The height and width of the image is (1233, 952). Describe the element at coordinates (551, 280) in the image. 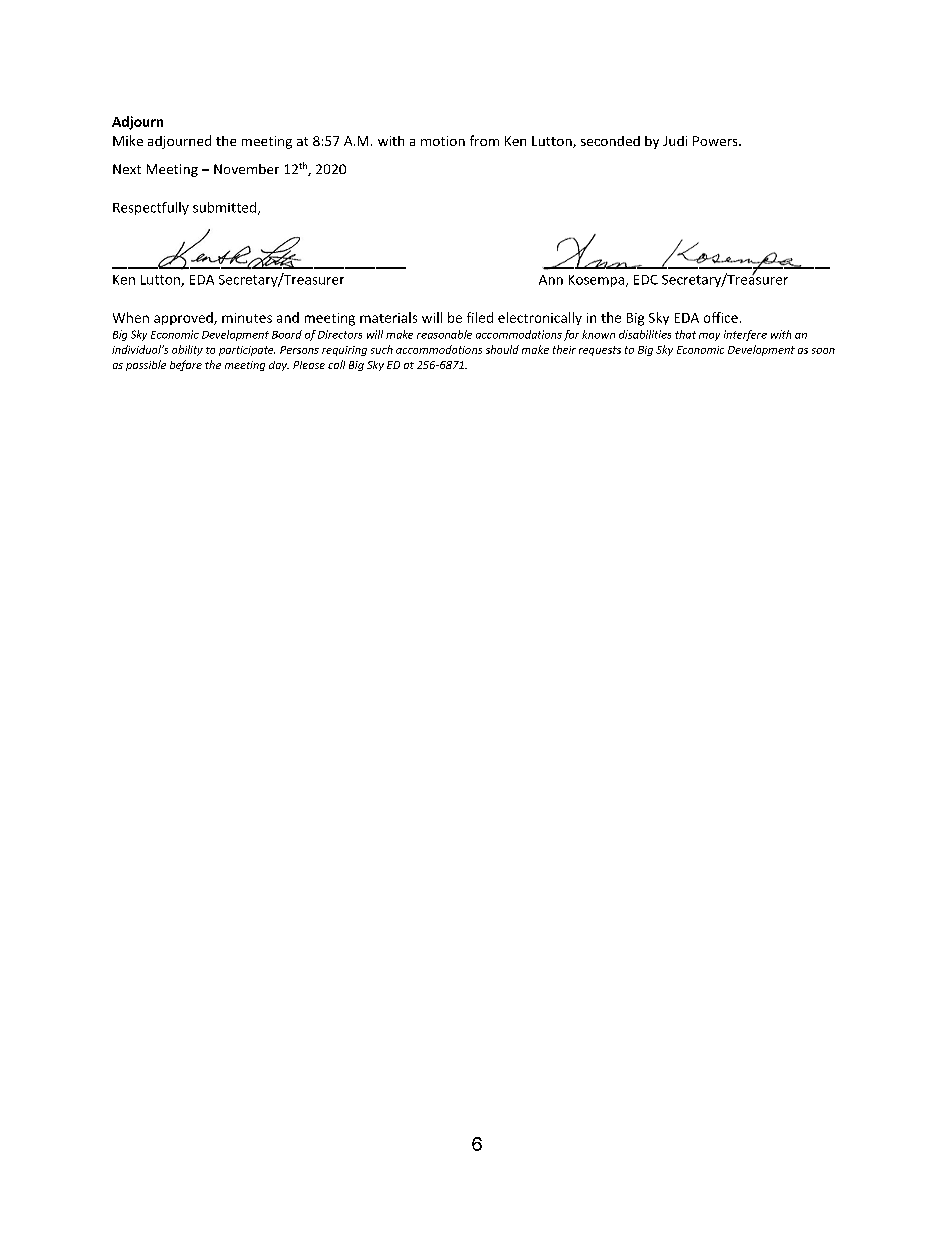

I see `Ann` at that location.
